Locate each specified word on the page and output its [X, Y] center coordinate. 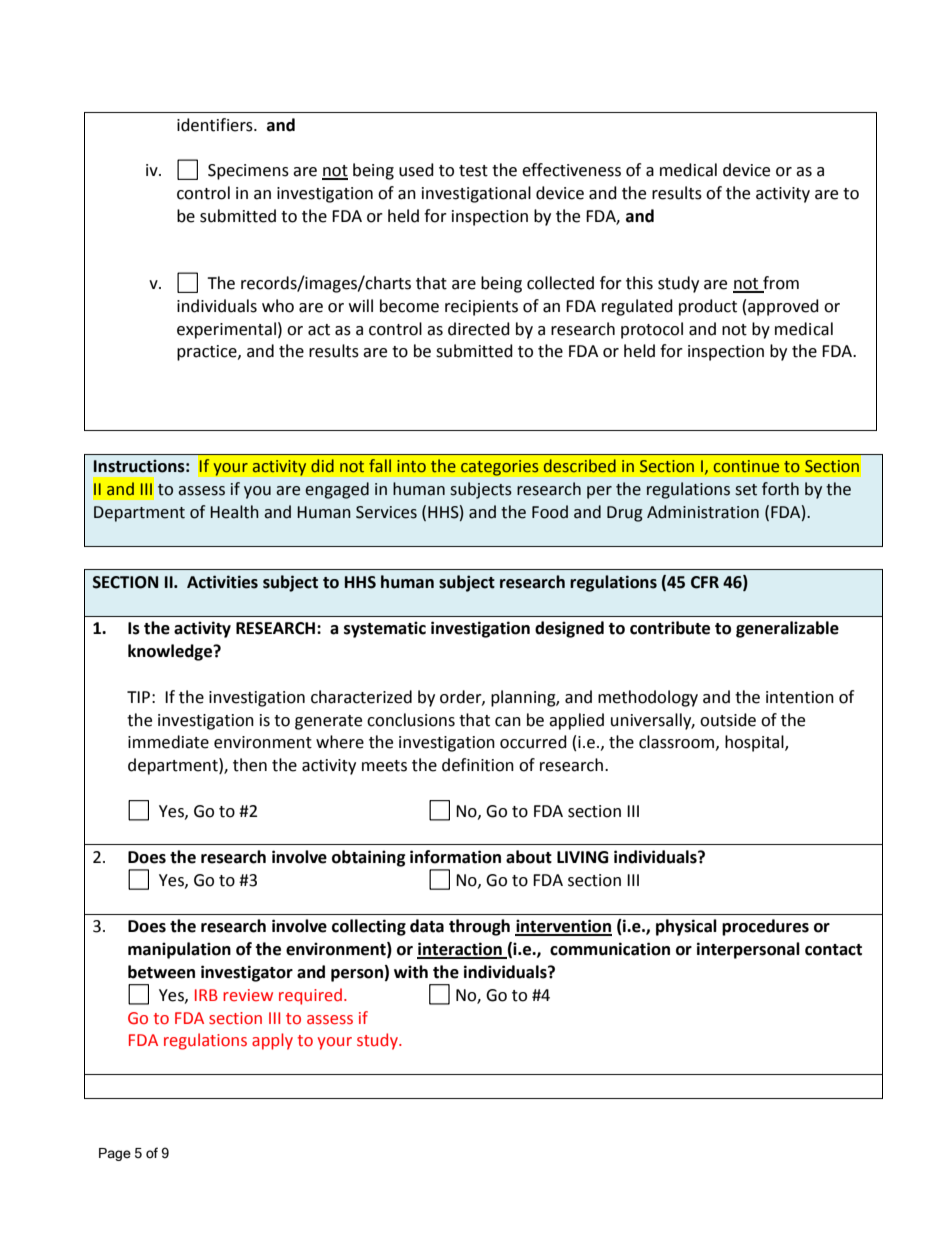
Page [115, 1154]
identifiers [216, 125]
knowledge [171, 652]
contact [833, 950]
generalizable [787, 629]
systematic [385, 629]
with [411, 972]
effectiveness [571, 170]
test [473, 171]
